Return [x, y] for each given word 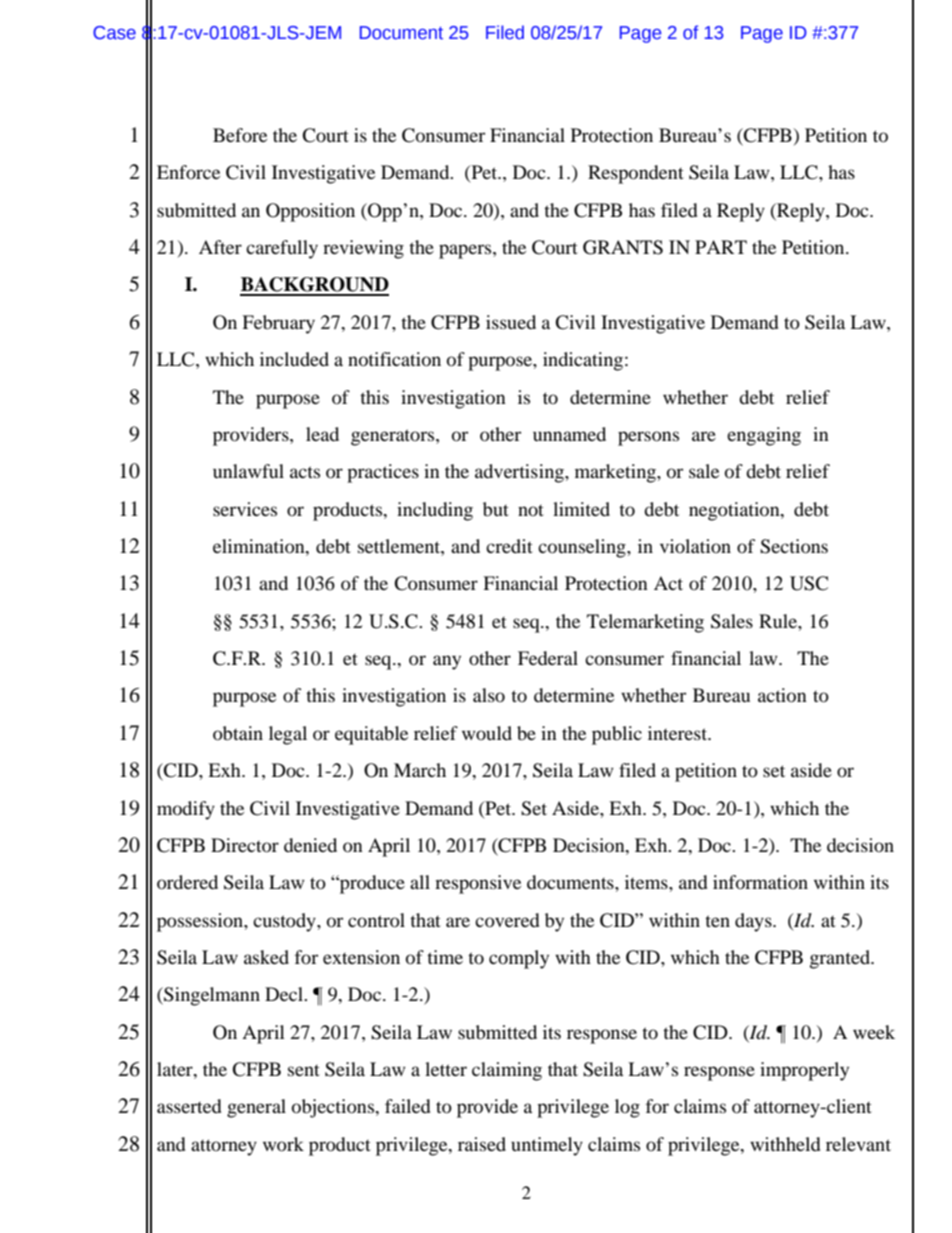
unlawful [248, 471]
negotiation [735, 511]
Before [240, 135]
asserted [189, 1106]
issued [511, 322]
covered [507, 920]
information [760, 882]
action [782, 695]
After [220, 247]
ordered [187, 882]
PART [721, 247]
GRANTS [623, 247]
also [489, 695]
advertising [520, 473]
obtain [238, 733]
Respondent [636, 174]
